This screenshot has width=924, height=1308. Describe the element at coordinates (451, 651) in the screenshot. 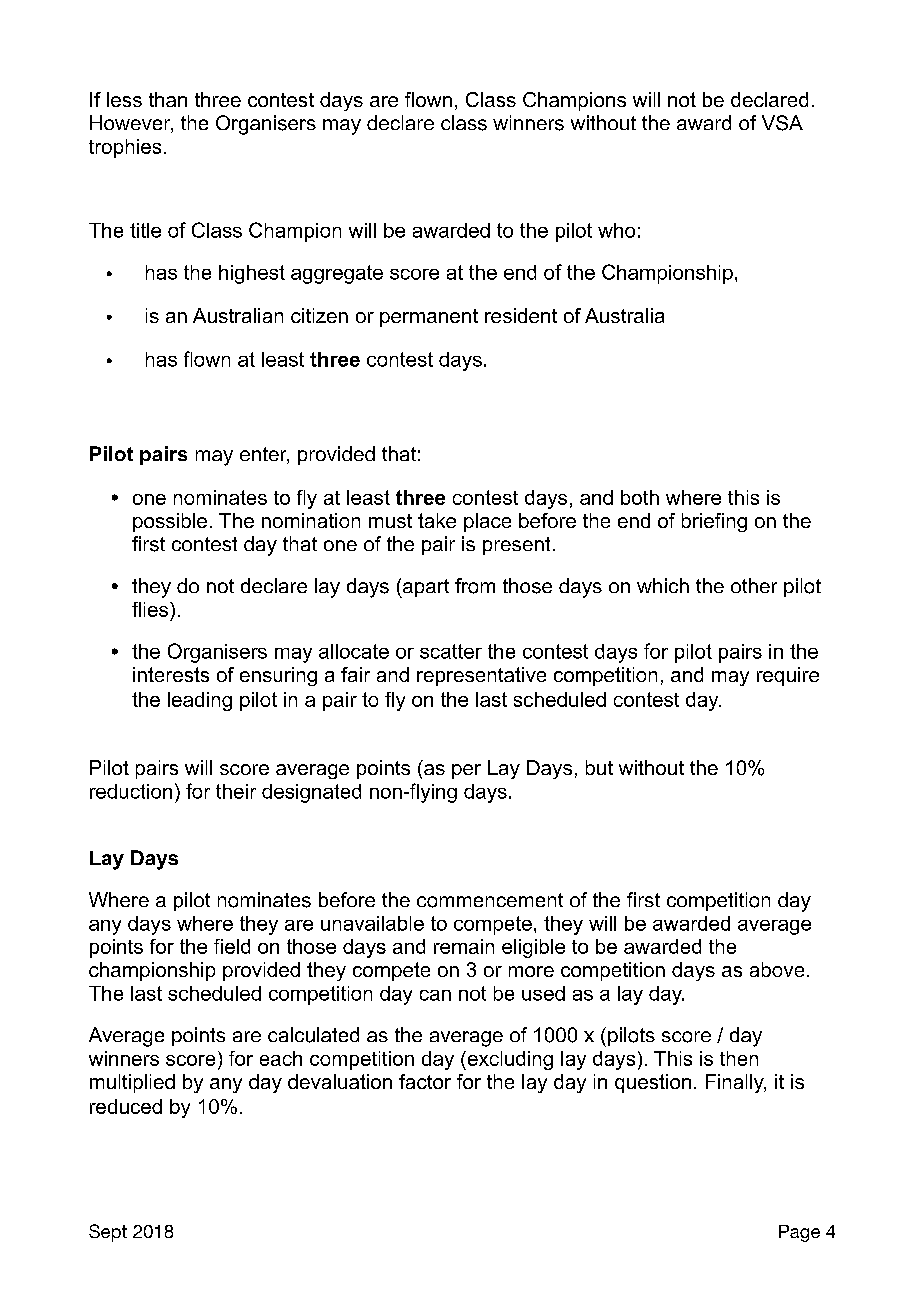

I see `scatter` at that location.
